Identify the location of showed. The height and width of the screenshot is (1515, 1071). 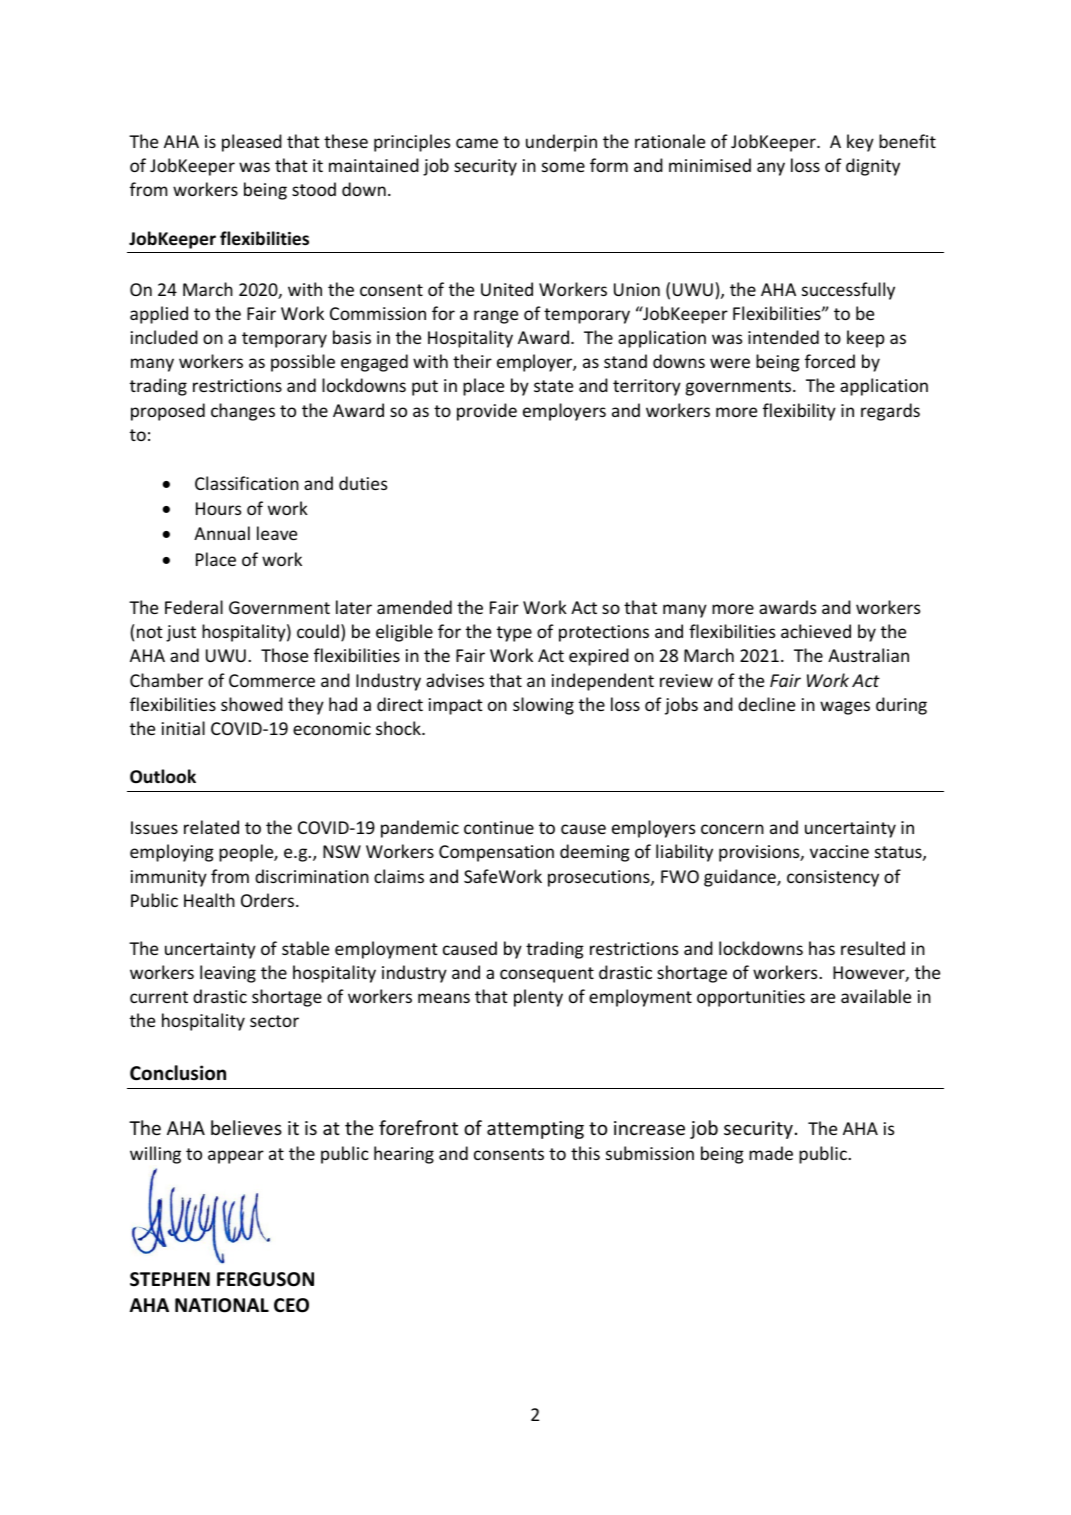
(252, 704).
